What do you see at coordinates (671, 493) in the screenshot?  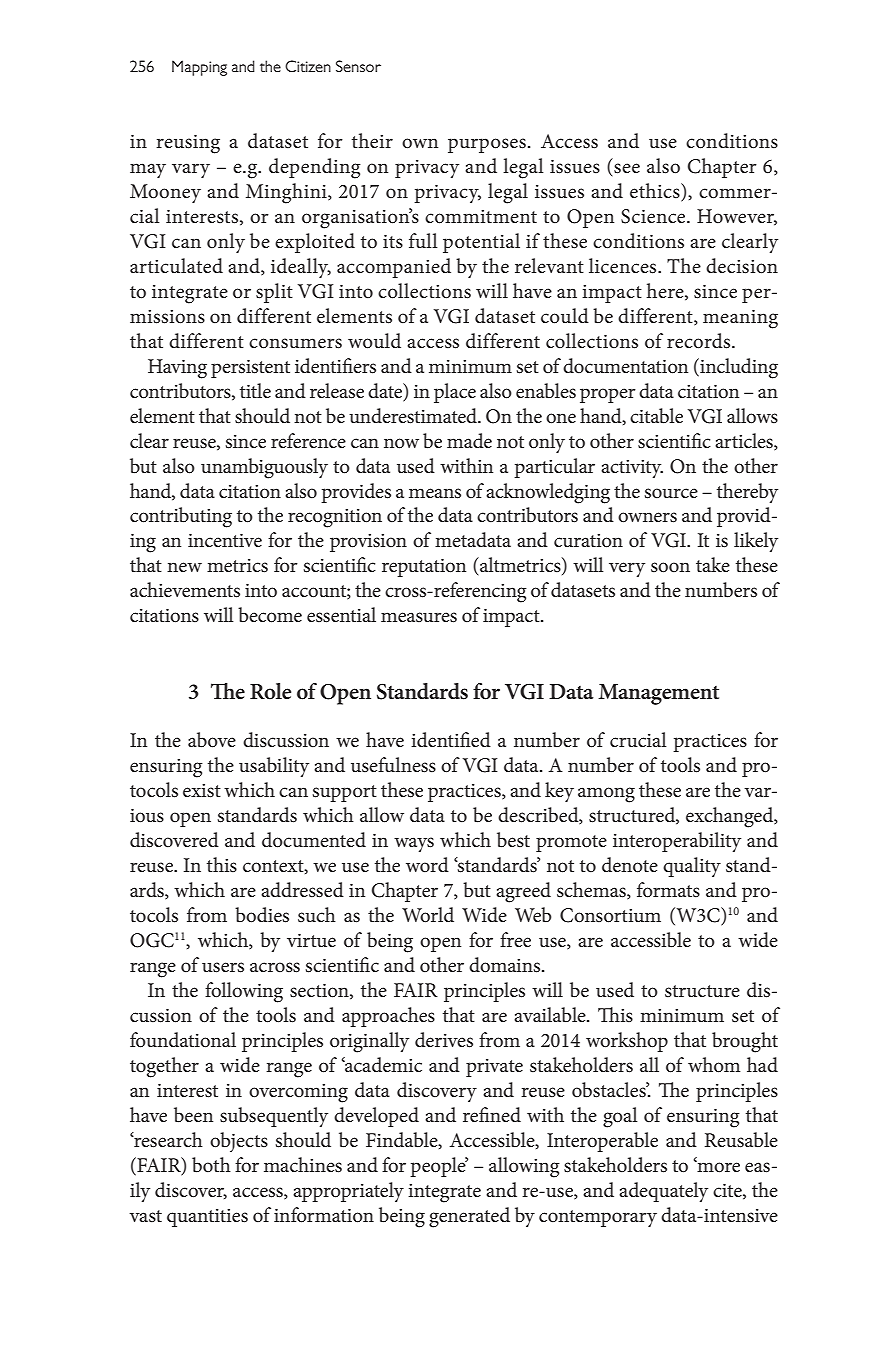 I see `source` at bounding box center [671, 493].
